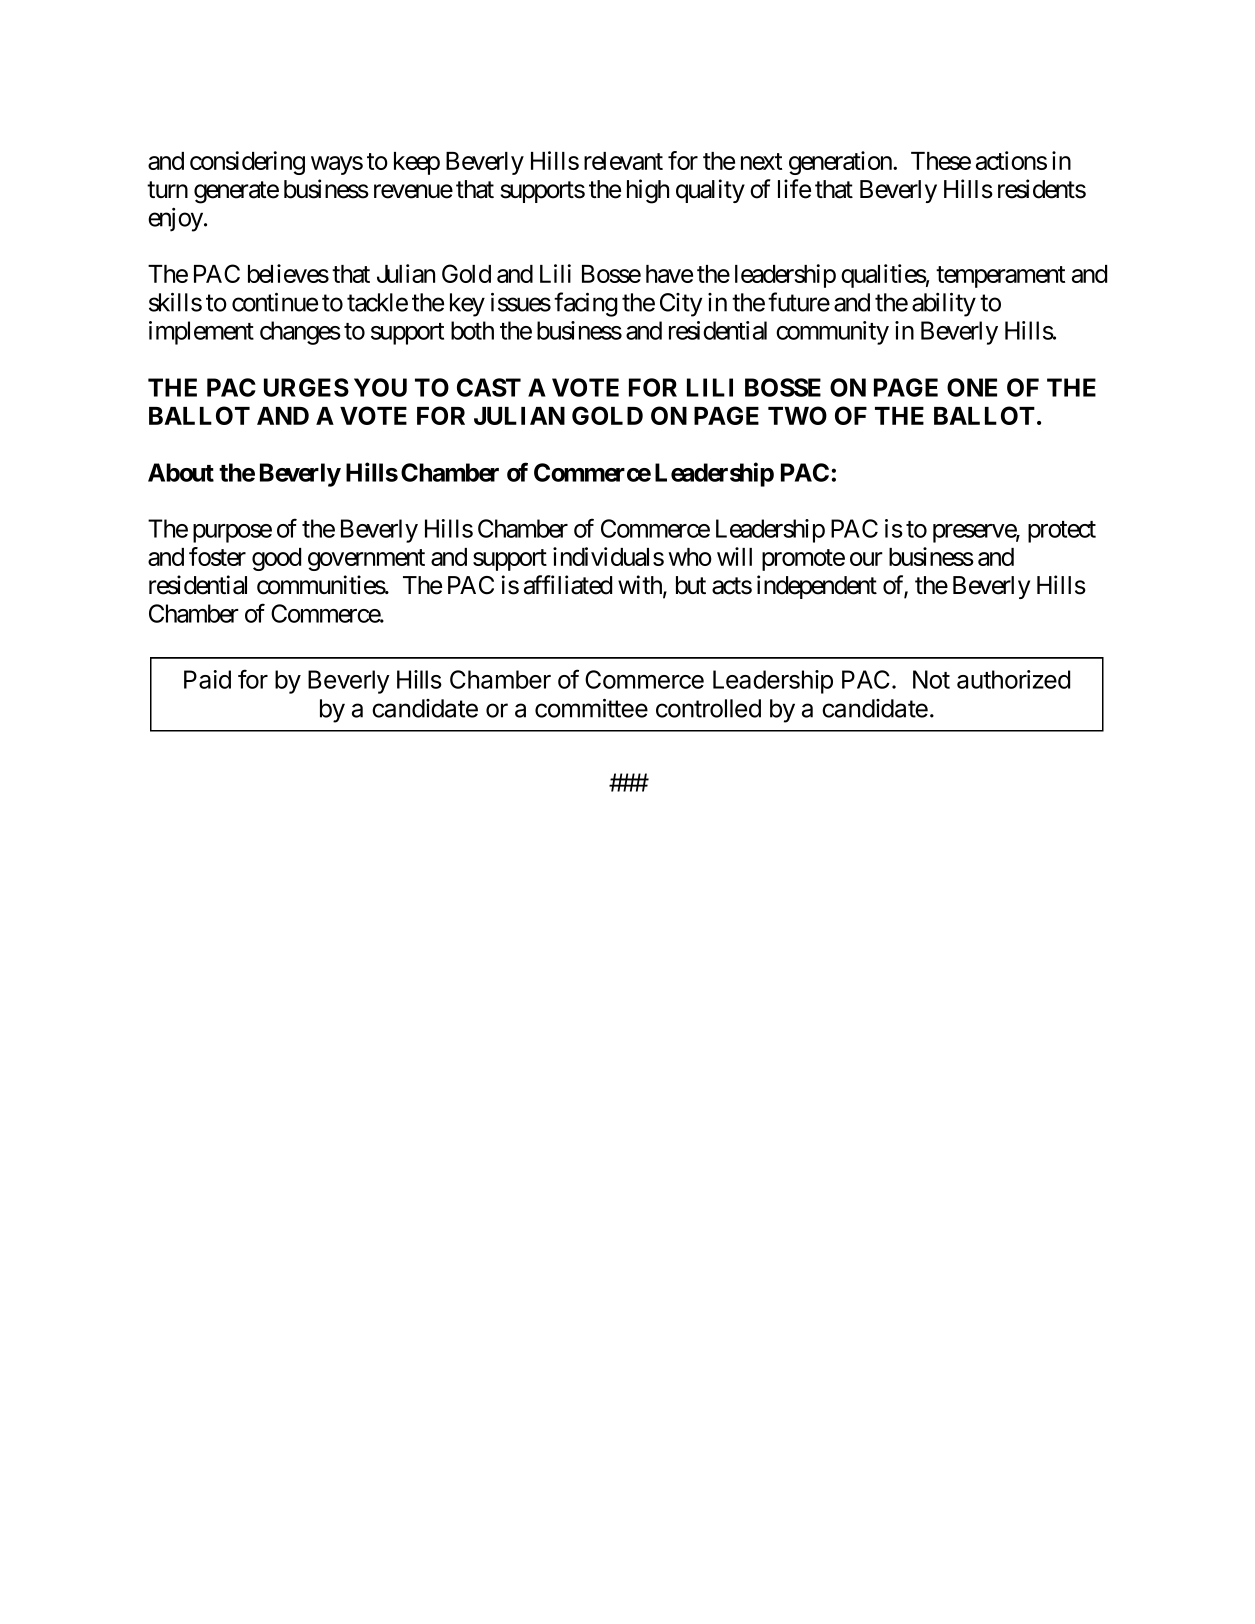 The height and width of the screenshot is (1624, 1255). Describe the element at coordinates (276, 559) in the screenshot. I see `good` at that location.
